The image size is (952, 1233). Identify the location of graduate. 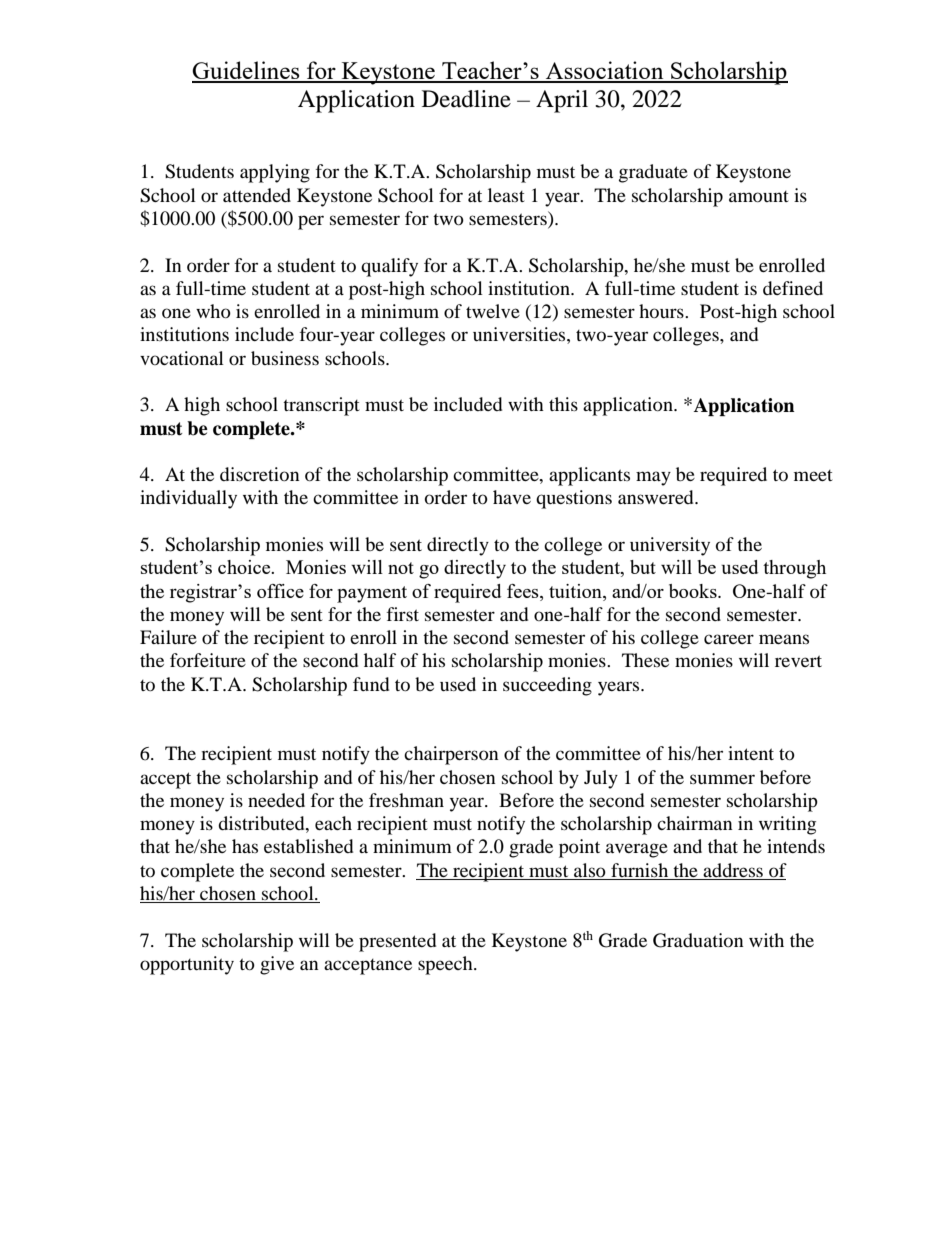
(653, 173).
